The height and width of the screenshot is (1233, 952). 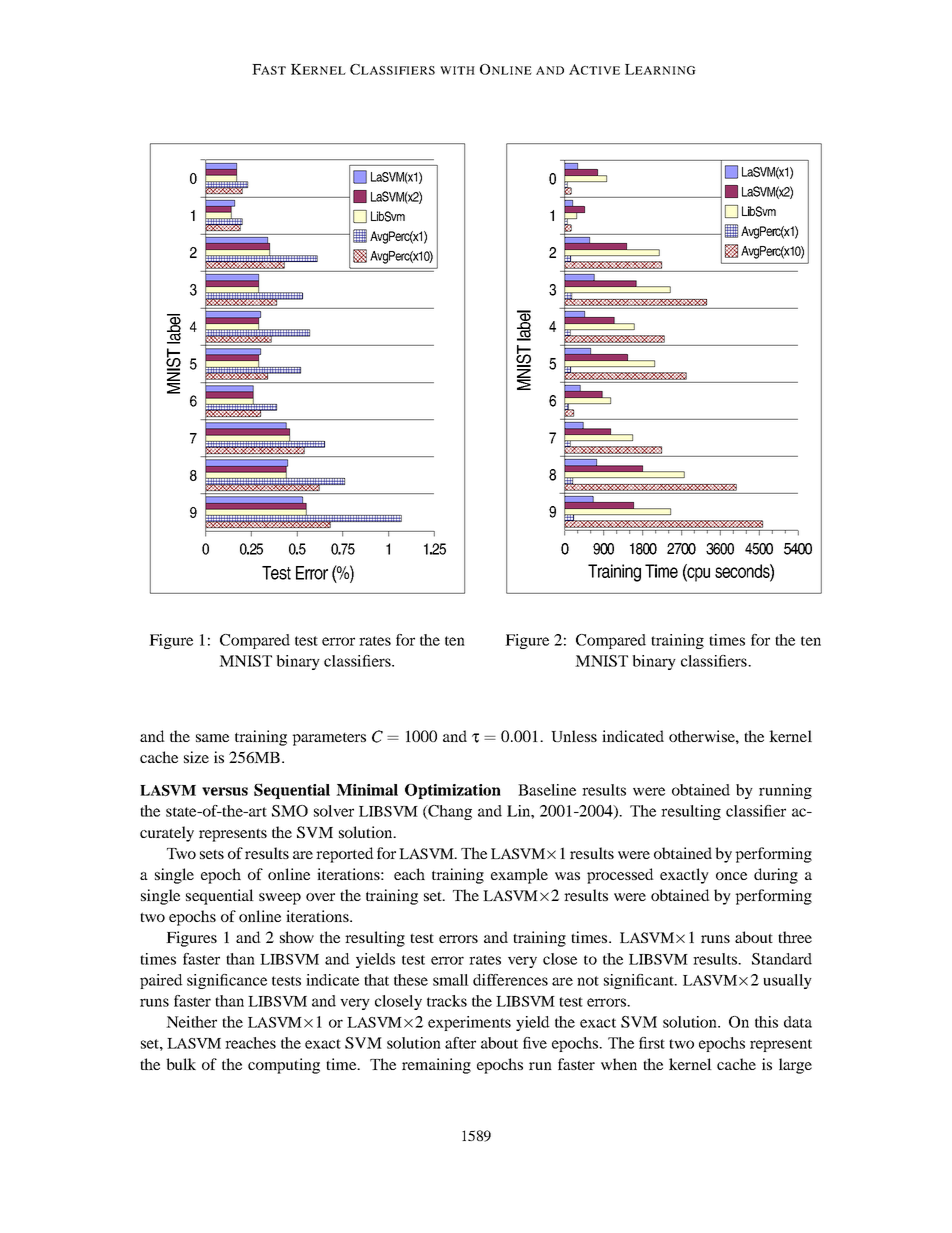 I want to click on Baseline, so click(x=547, y=790).
